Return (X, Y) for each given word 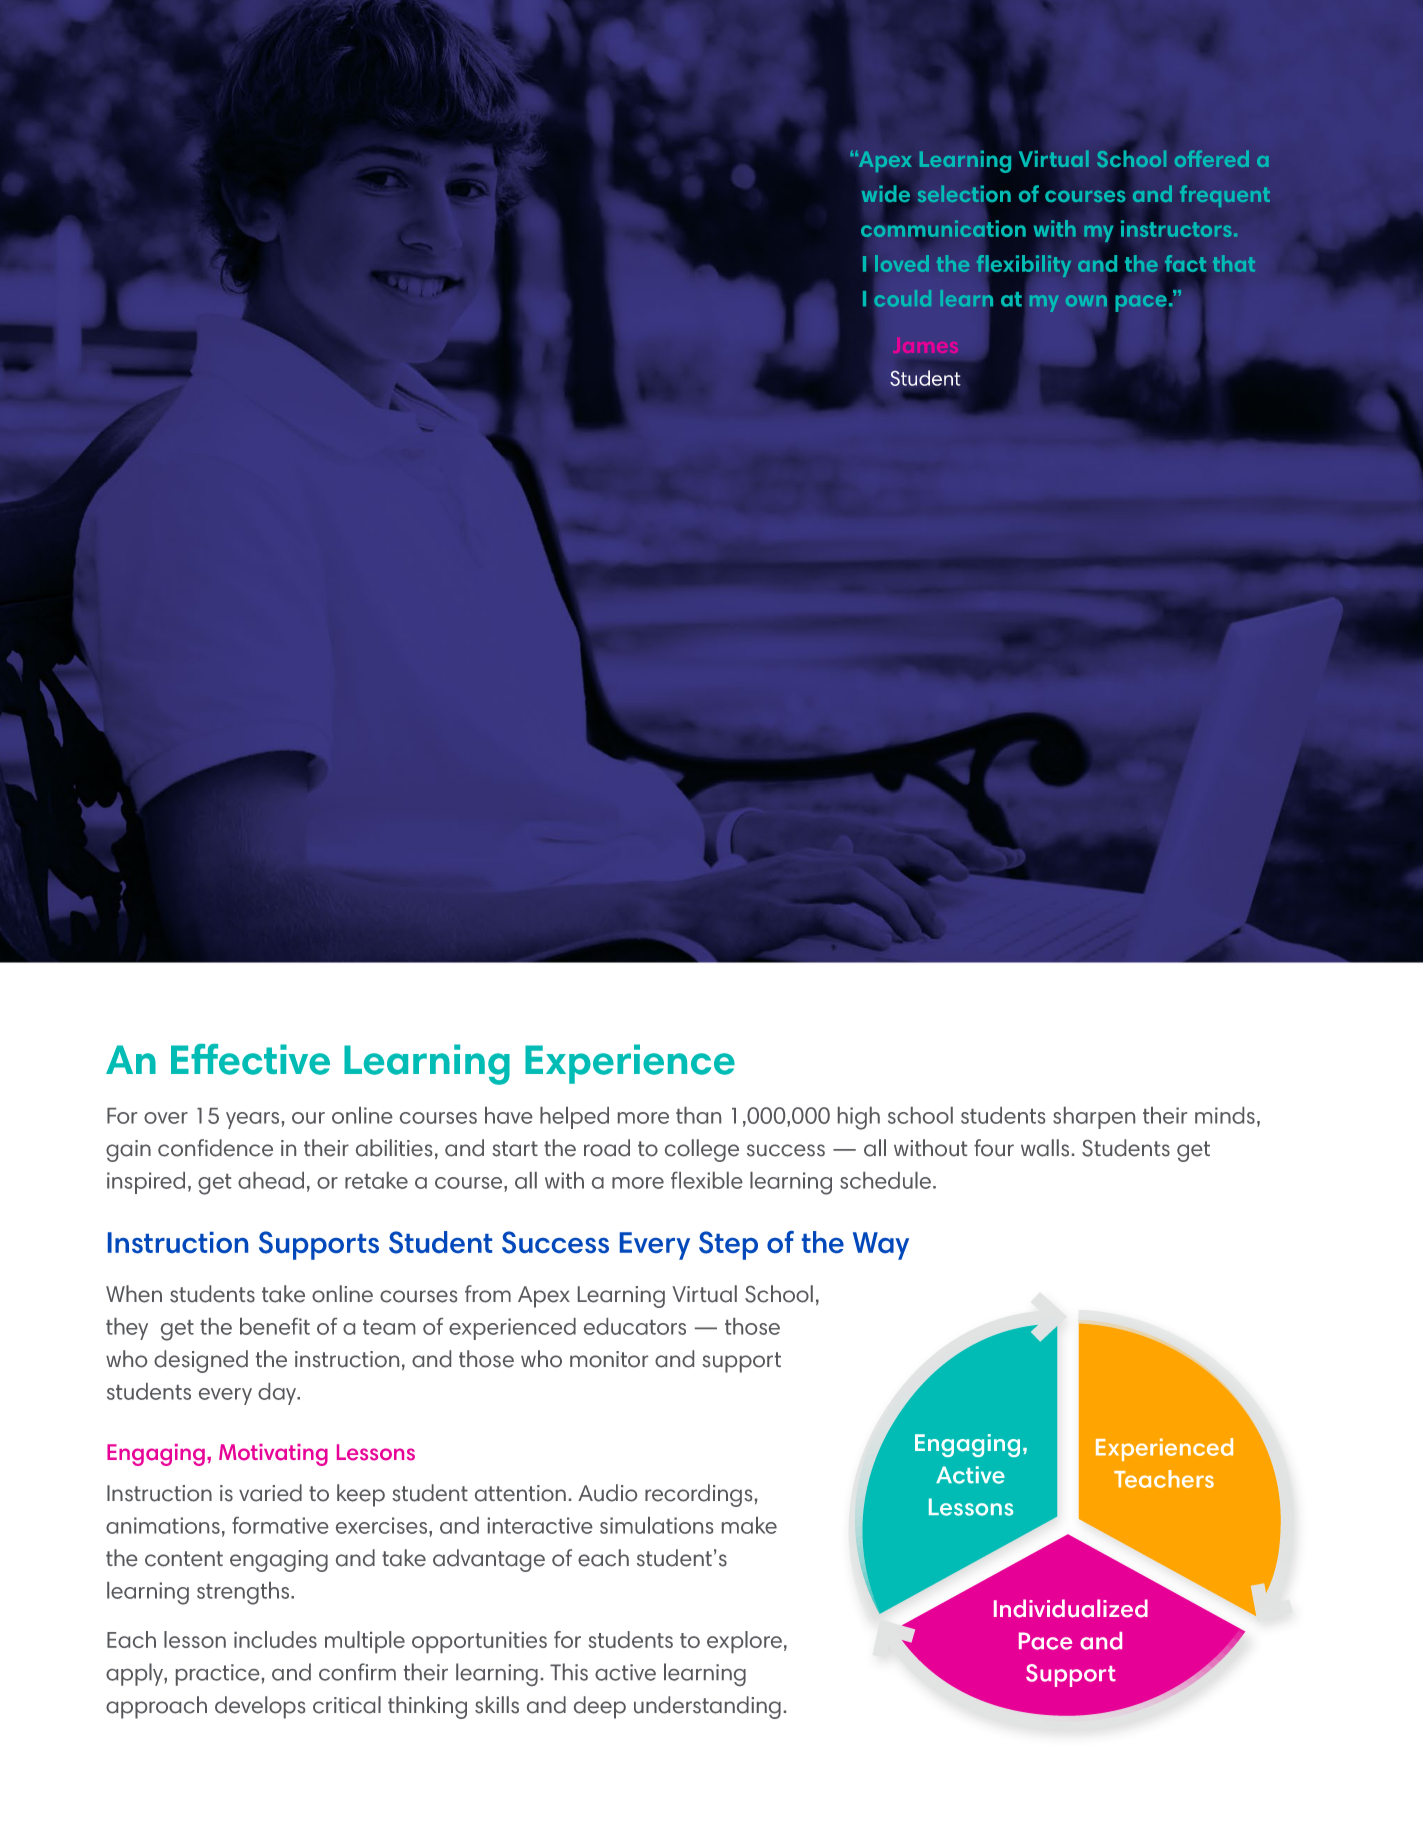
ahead (271, 1180)
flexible (707, 1180)
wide (886, 193)
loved (902, 263)
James (925, 345)
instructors (1176, 229)
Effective (250, 1059)
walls (1045, 1148)
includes (275, 1639)
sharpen (1094, 1118)
